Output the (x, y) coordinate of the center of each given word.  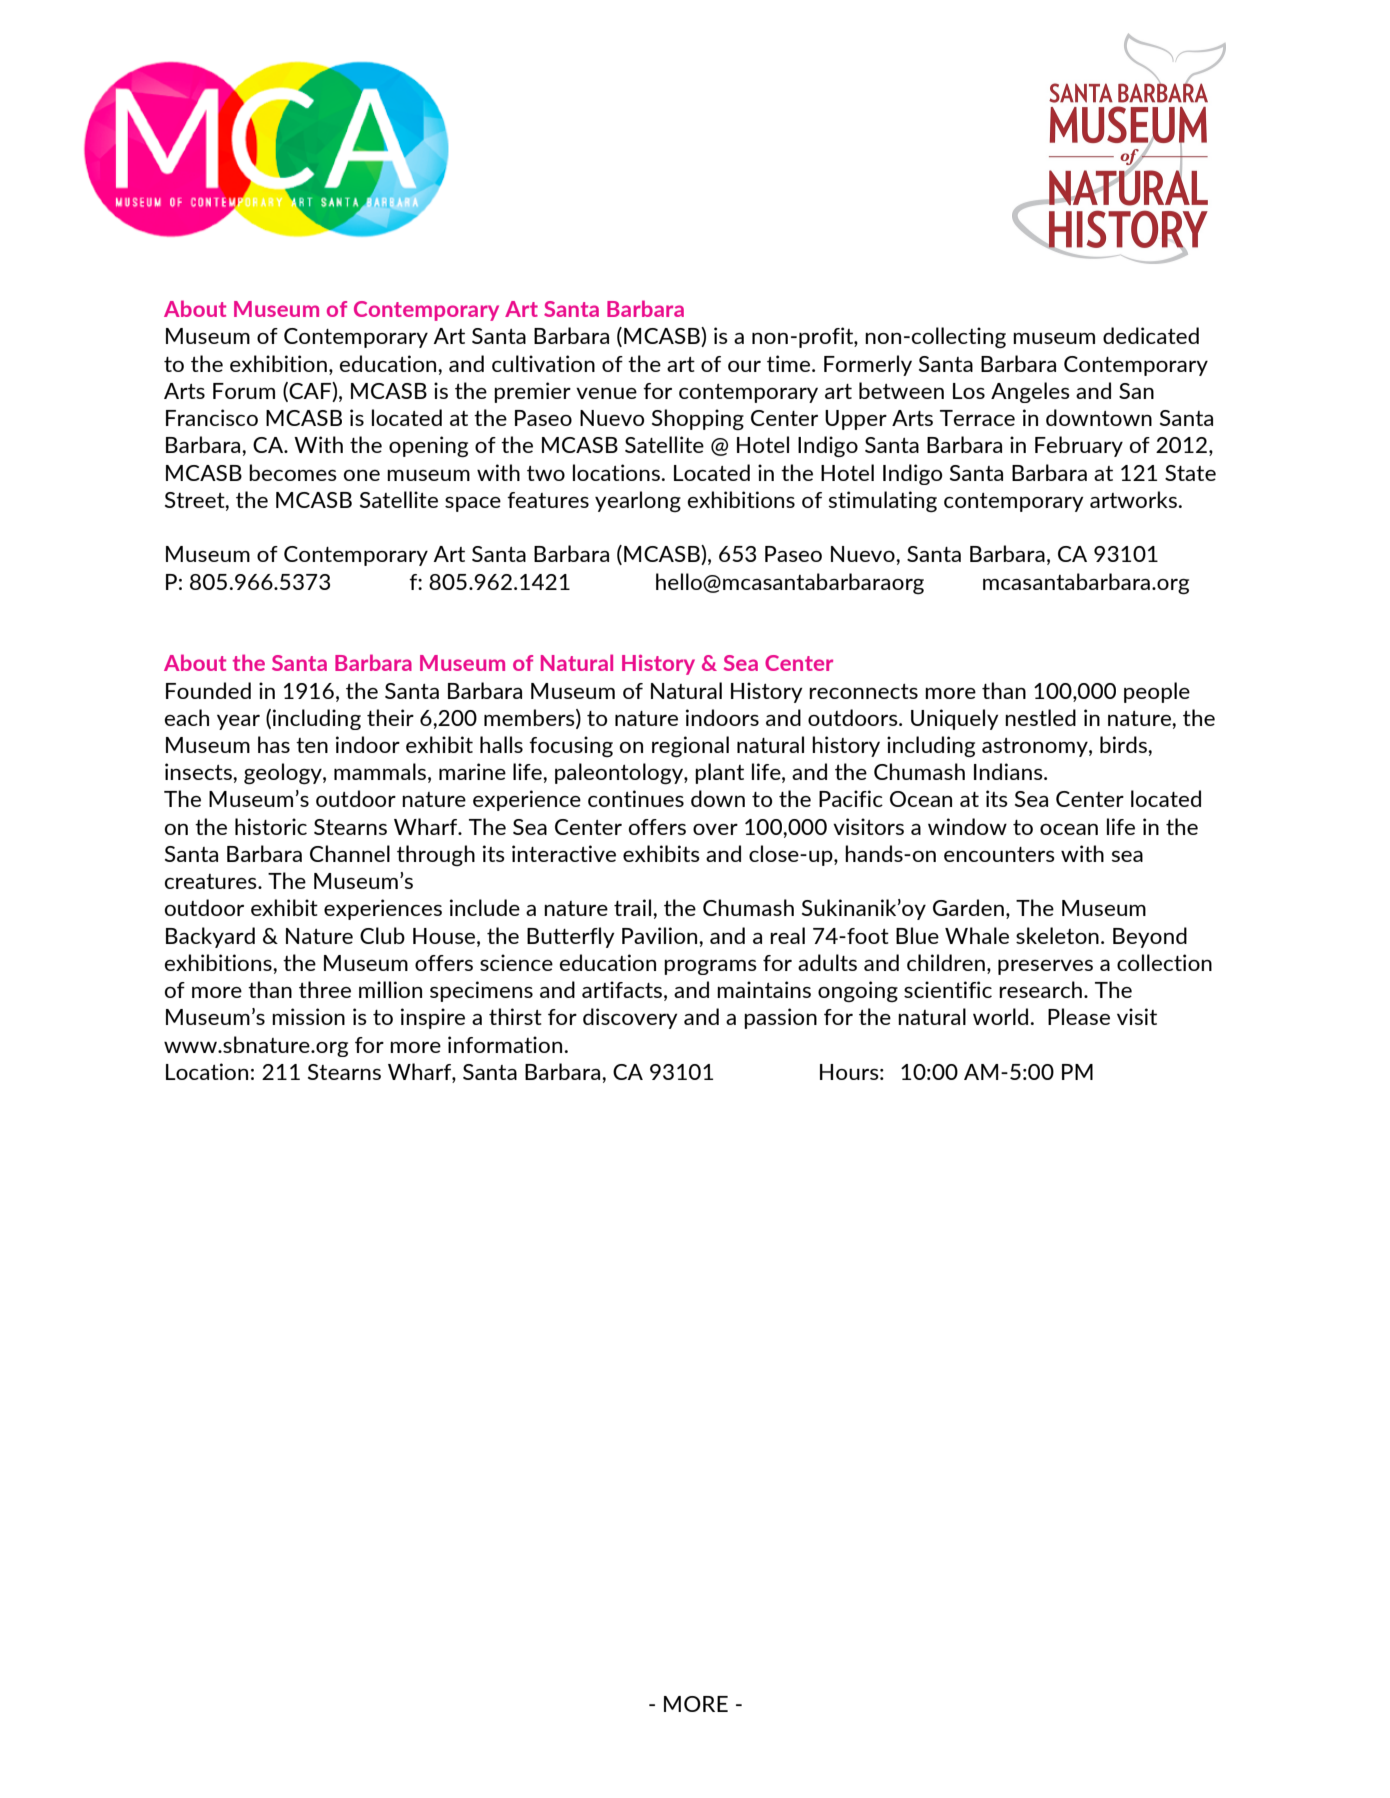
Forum (244, 391)
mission (308, 1016)
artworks (1133, 499)
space (473, 504)
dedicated (1151, 335)
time (790, 363)
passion (780, 1018)
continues (636, 798)
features (548, 500)
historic (271, 826)
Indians (1009, 771)
